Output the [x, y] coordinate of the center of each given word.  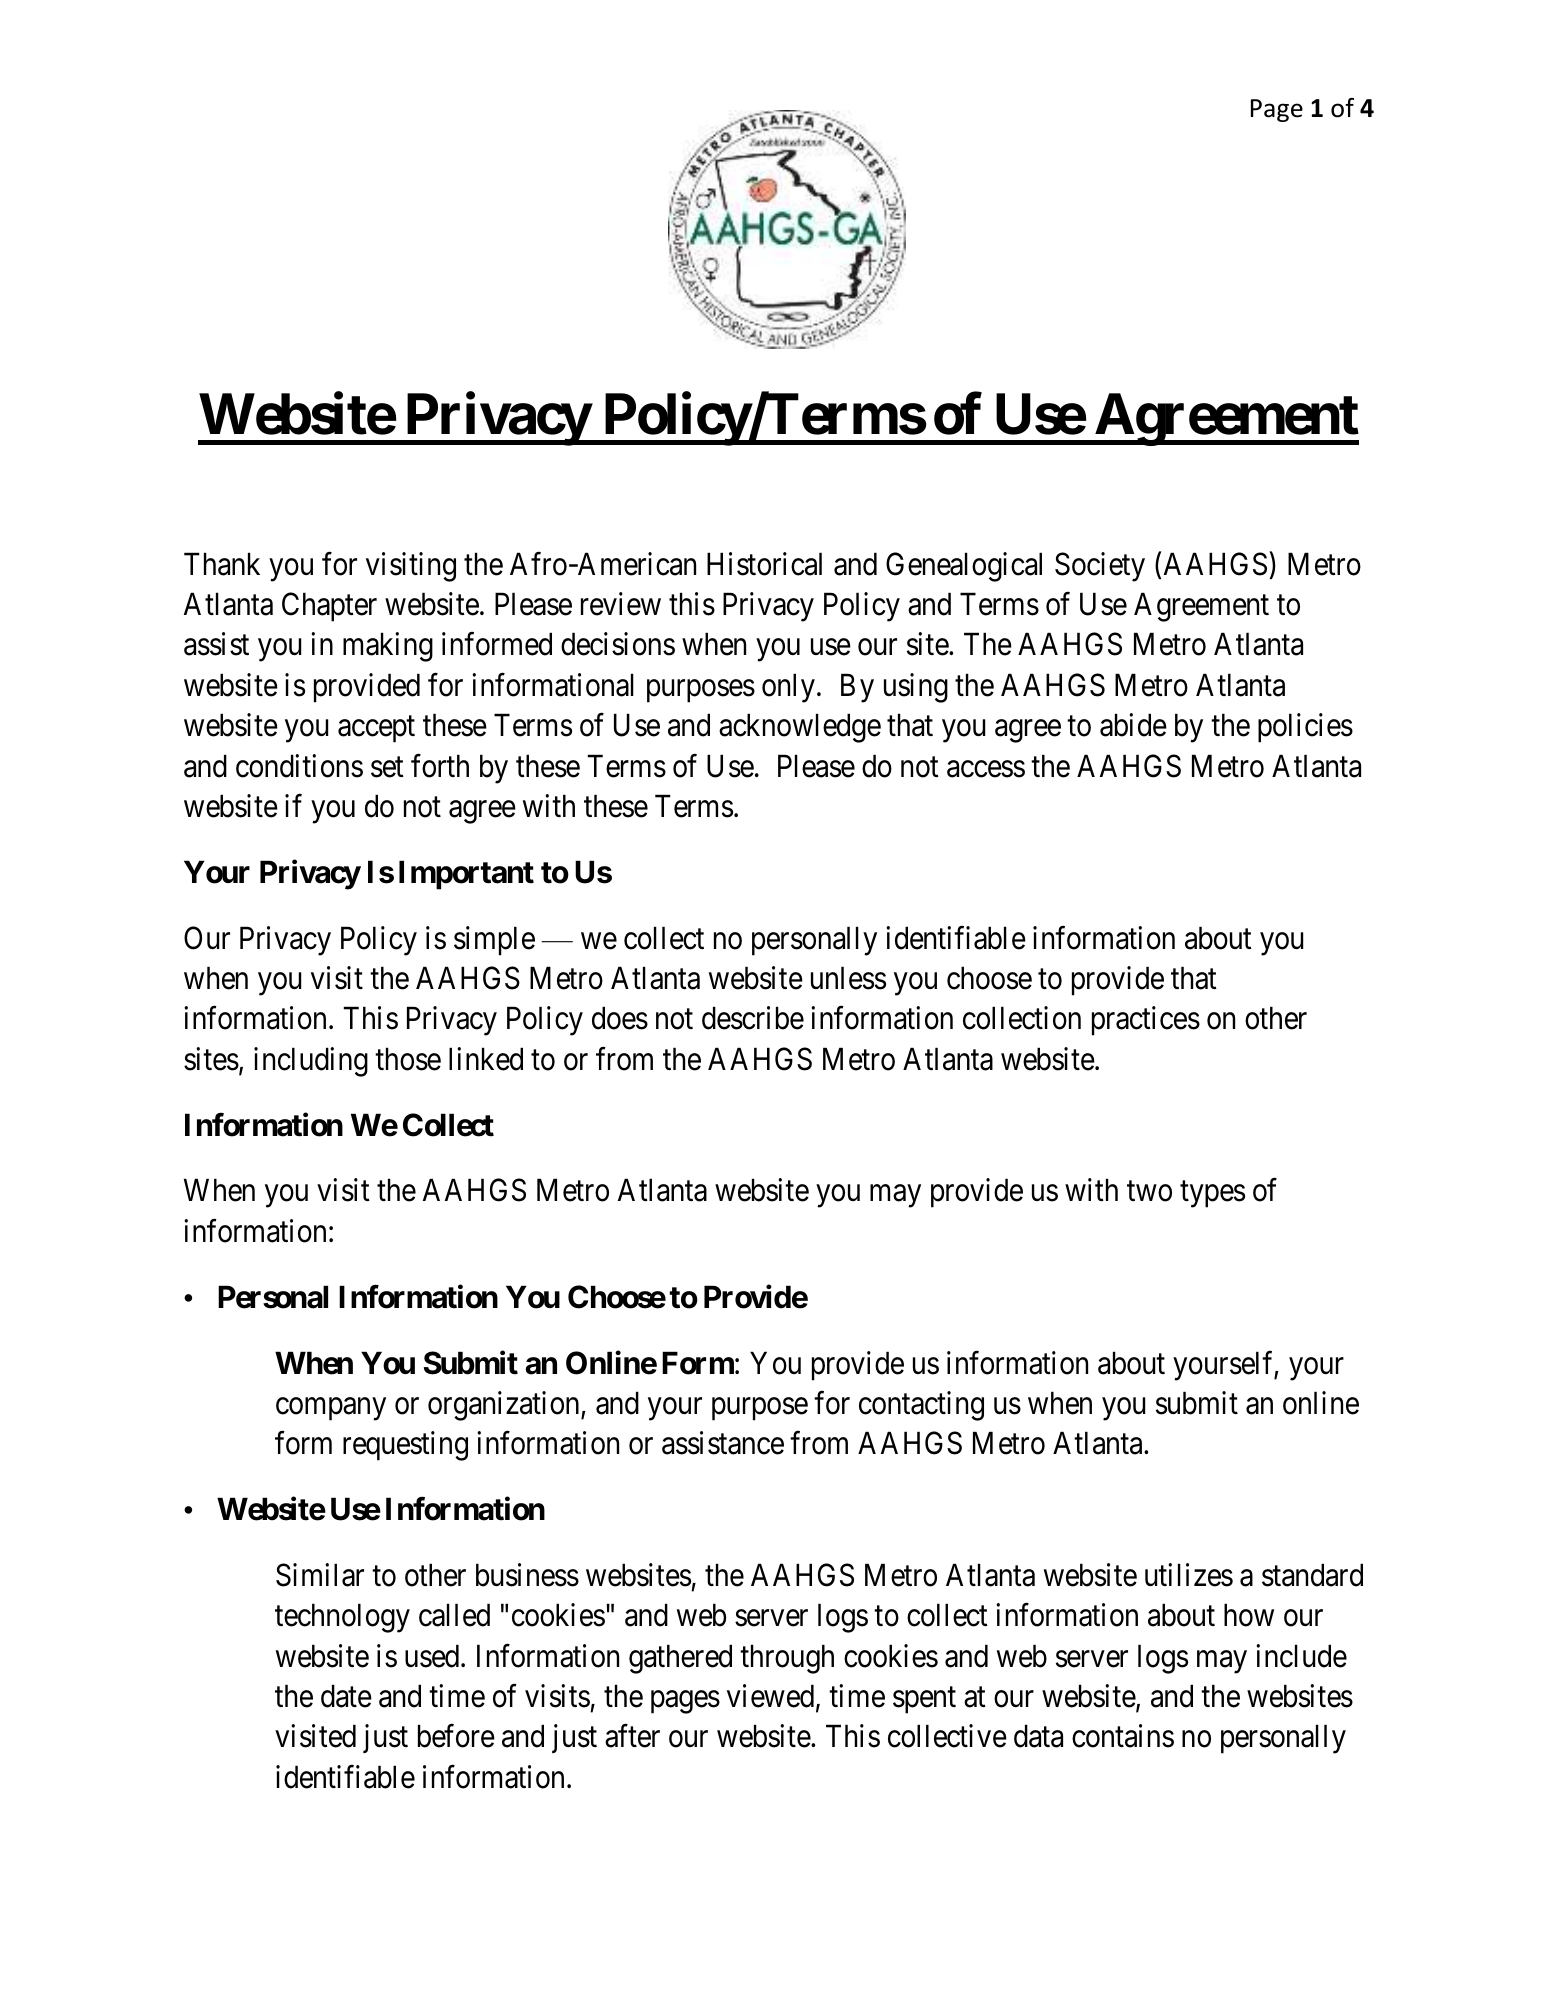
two [1149, 1192]
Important [466, 875]
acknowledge [800, 728]
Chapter [329, 607]
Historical [764, 564]
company [331, 1409]
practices [1146, 1021]
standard [1312, 1575]
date [346, 1696]
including [311, 1062]
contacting [921, 1406]
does [620, 1018]
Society [1100, 567]
